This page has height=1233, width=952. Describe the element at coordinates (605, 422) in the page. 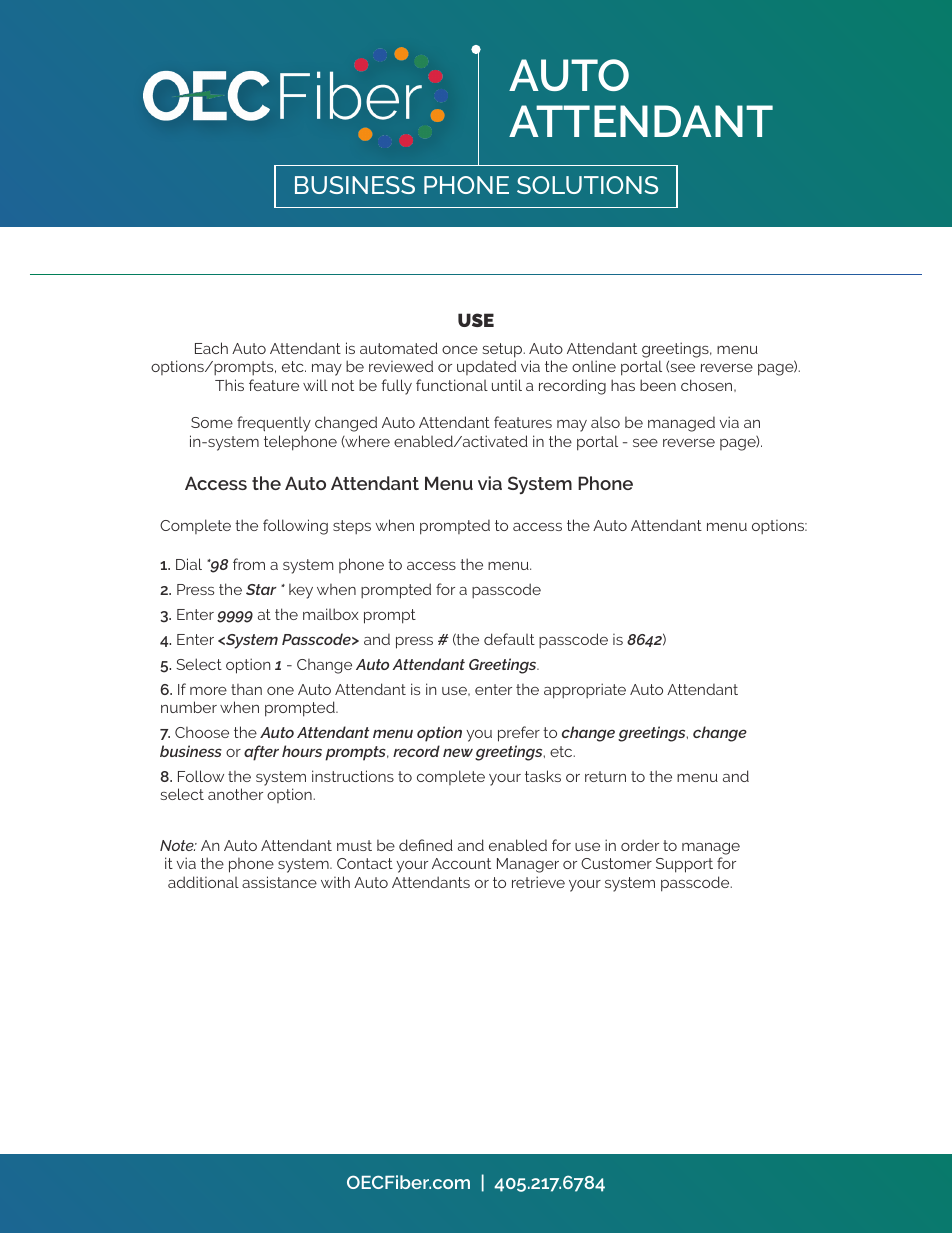

I see `also` at that location.
